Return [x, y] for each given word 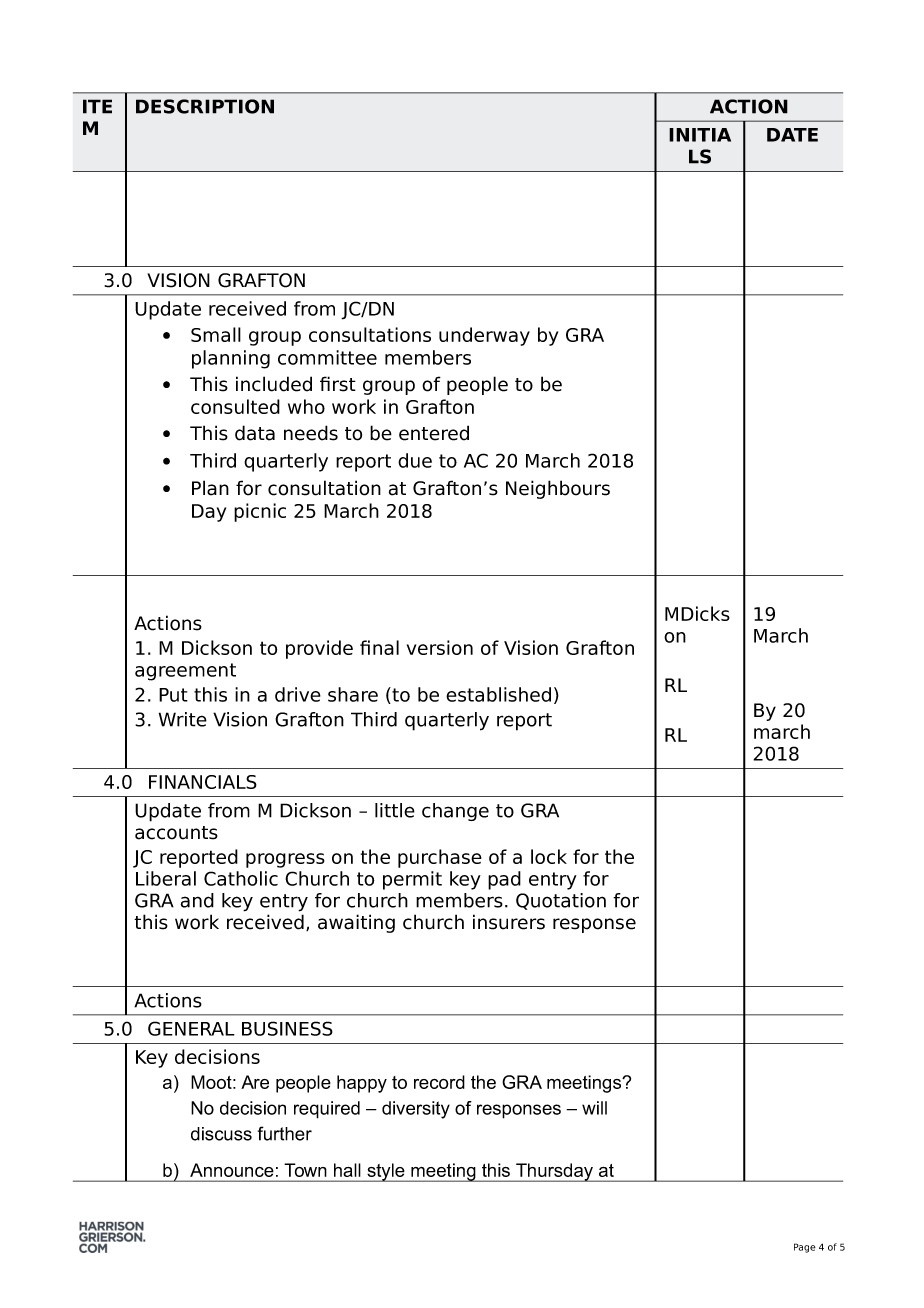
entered [434, 433]
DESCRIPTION [205, 106]
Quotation [561, 901]
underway [484, 336]
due [415, 460]
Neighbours [558, 489]
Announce [231, 1170]
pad [504, 880]
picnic [260, 512]
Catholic [241, 878]
